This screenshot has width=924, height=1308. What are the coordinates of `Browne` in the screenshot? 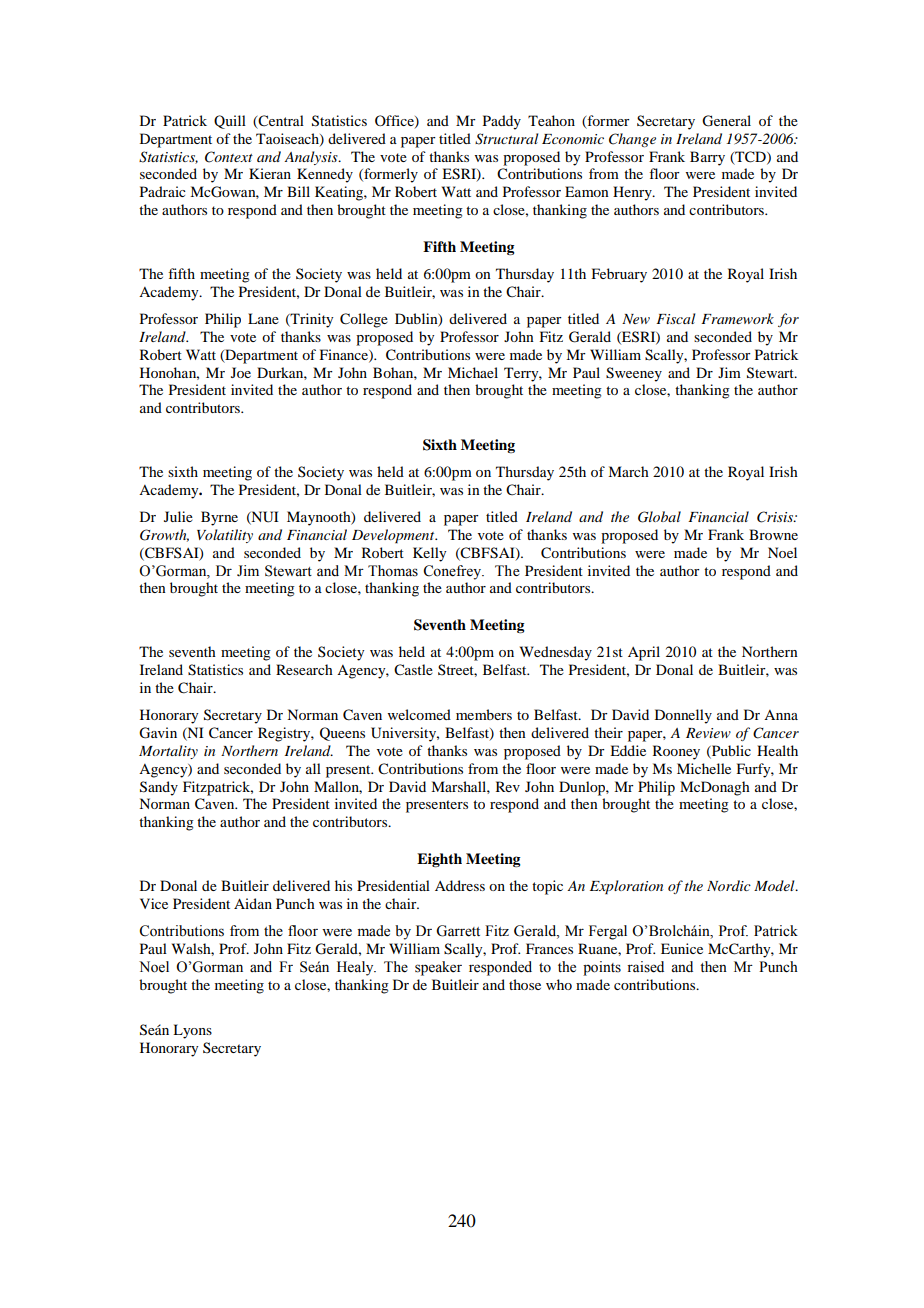 It's located at (773, 534).
